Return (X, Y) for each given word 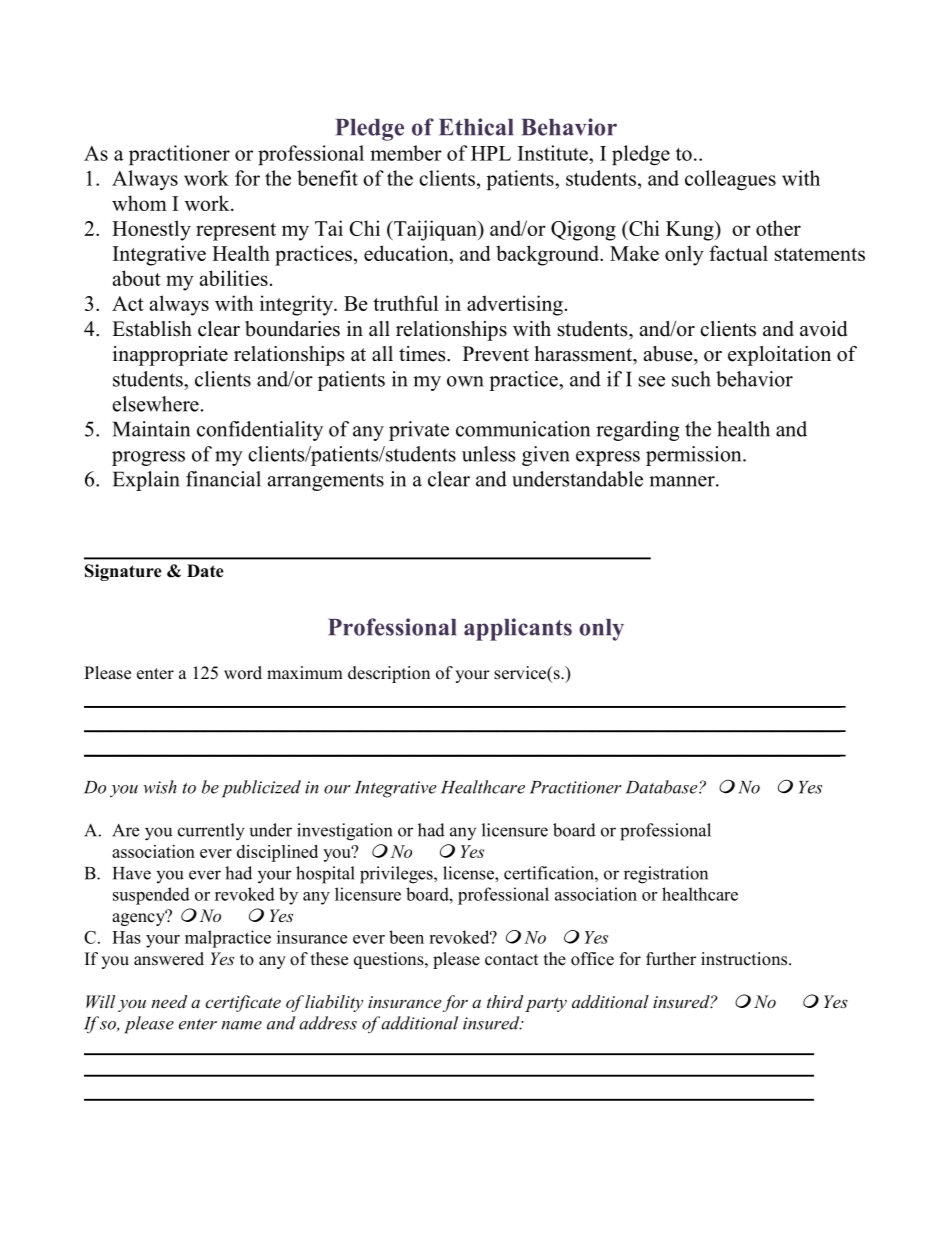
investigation (344, 832)
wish (160, 787)
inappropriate (170, 356)
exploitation (779, 356)
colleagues (730, 180)
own (465, 381)
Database (663, 787)
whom (139, 203)
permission (695, 456)
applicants (518, 629)
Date (205, 571)
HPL (491, 153)
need (169, 1001)
